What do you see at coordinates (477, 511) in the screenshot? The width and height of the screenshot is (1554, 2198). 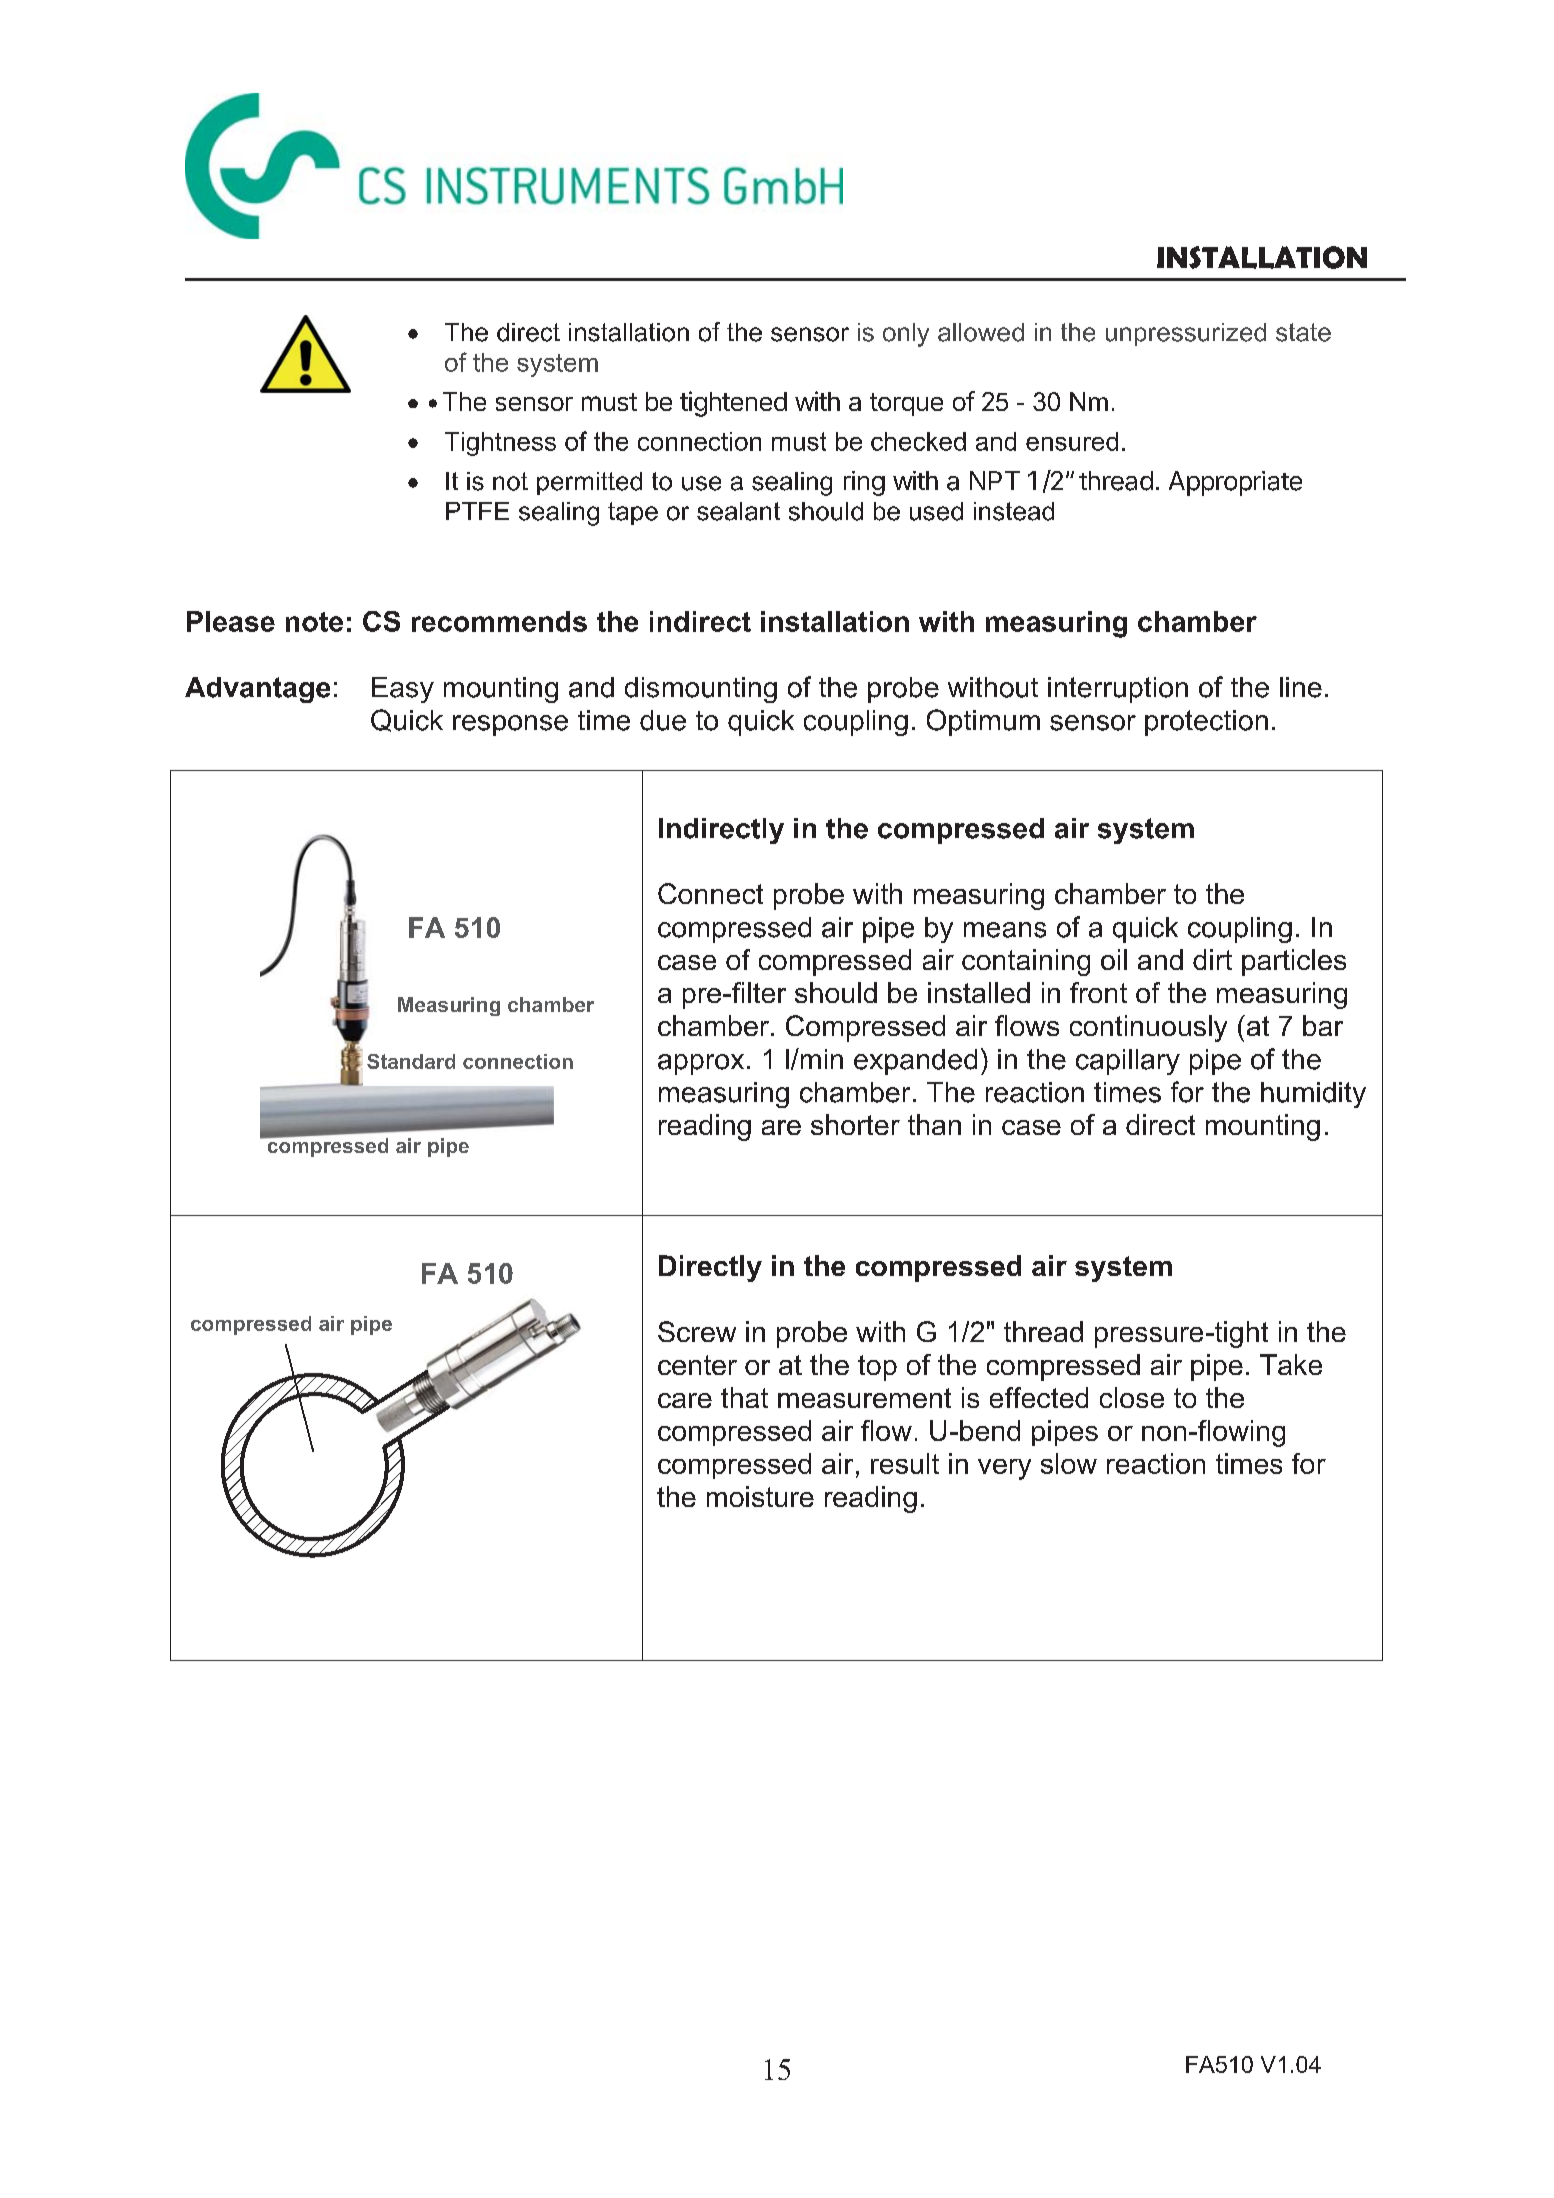 I see `PTFE` at bounding box center [477, 511].
